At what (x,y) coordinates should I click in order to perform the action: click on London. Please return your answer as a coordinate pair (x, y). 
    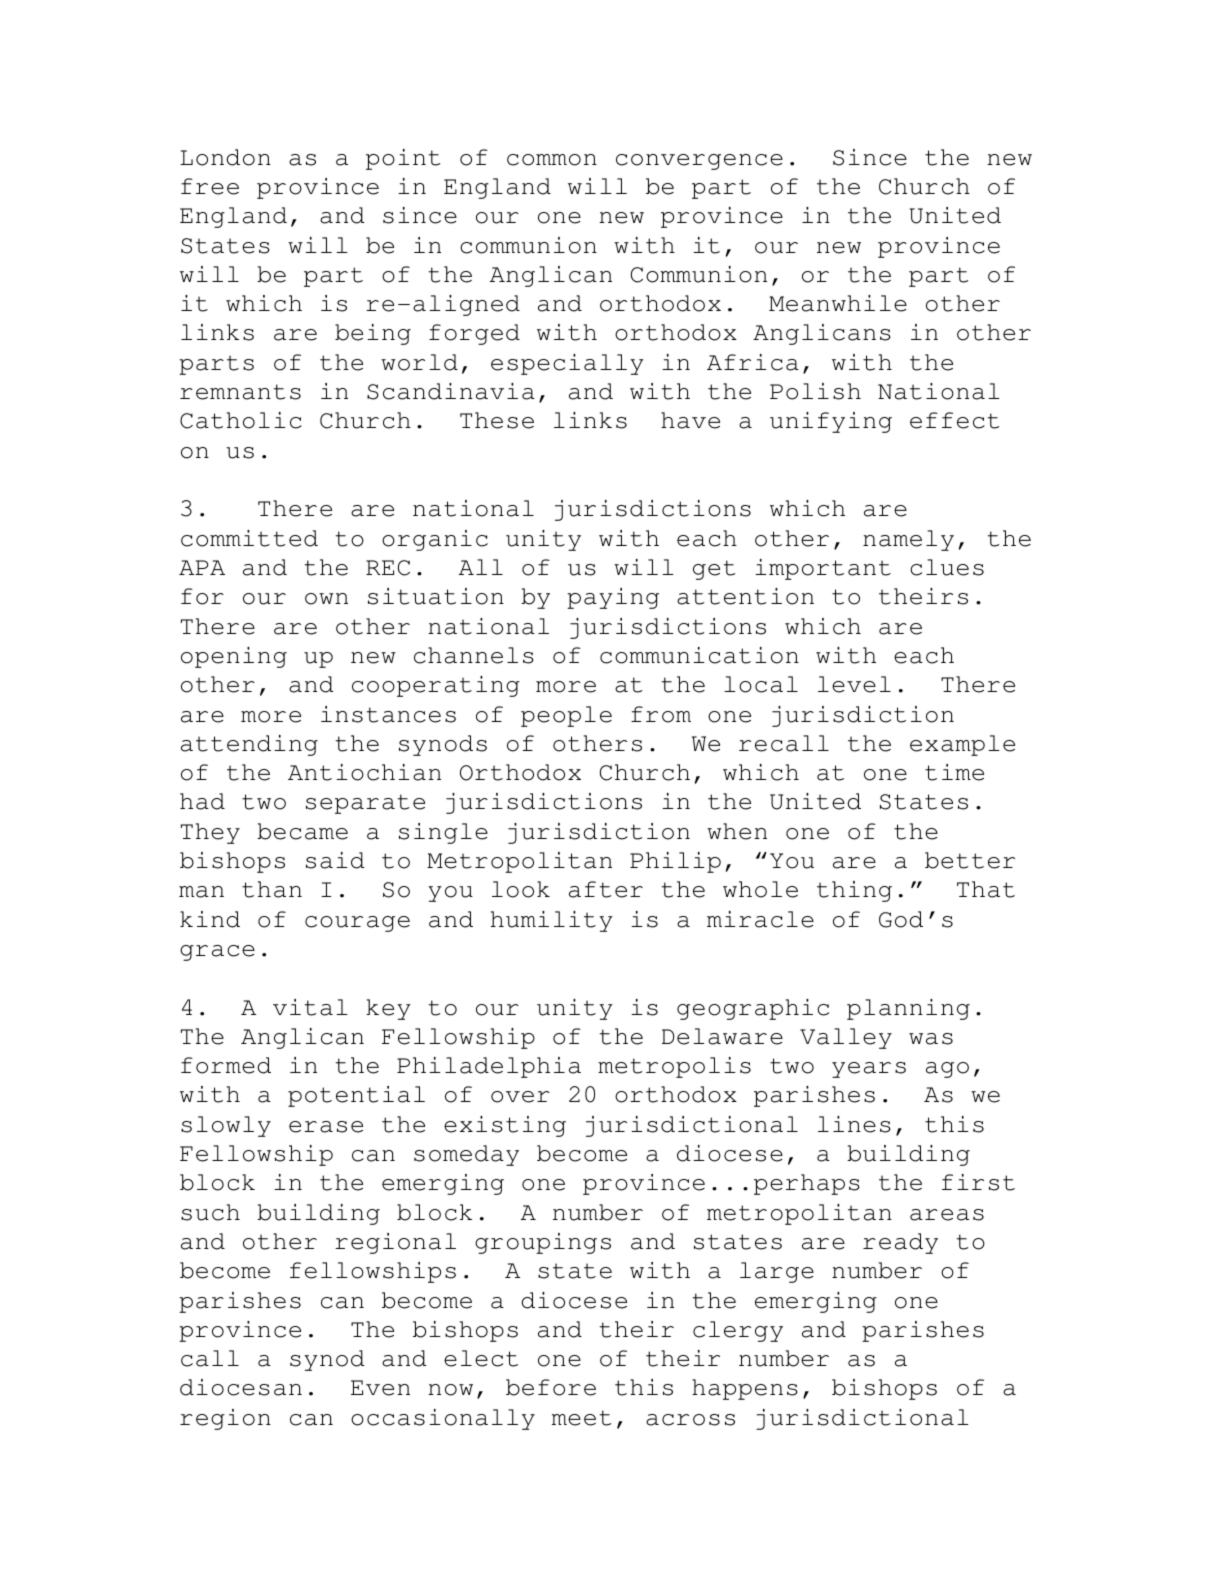
    Looking at the image, I should click on (225, 157).
